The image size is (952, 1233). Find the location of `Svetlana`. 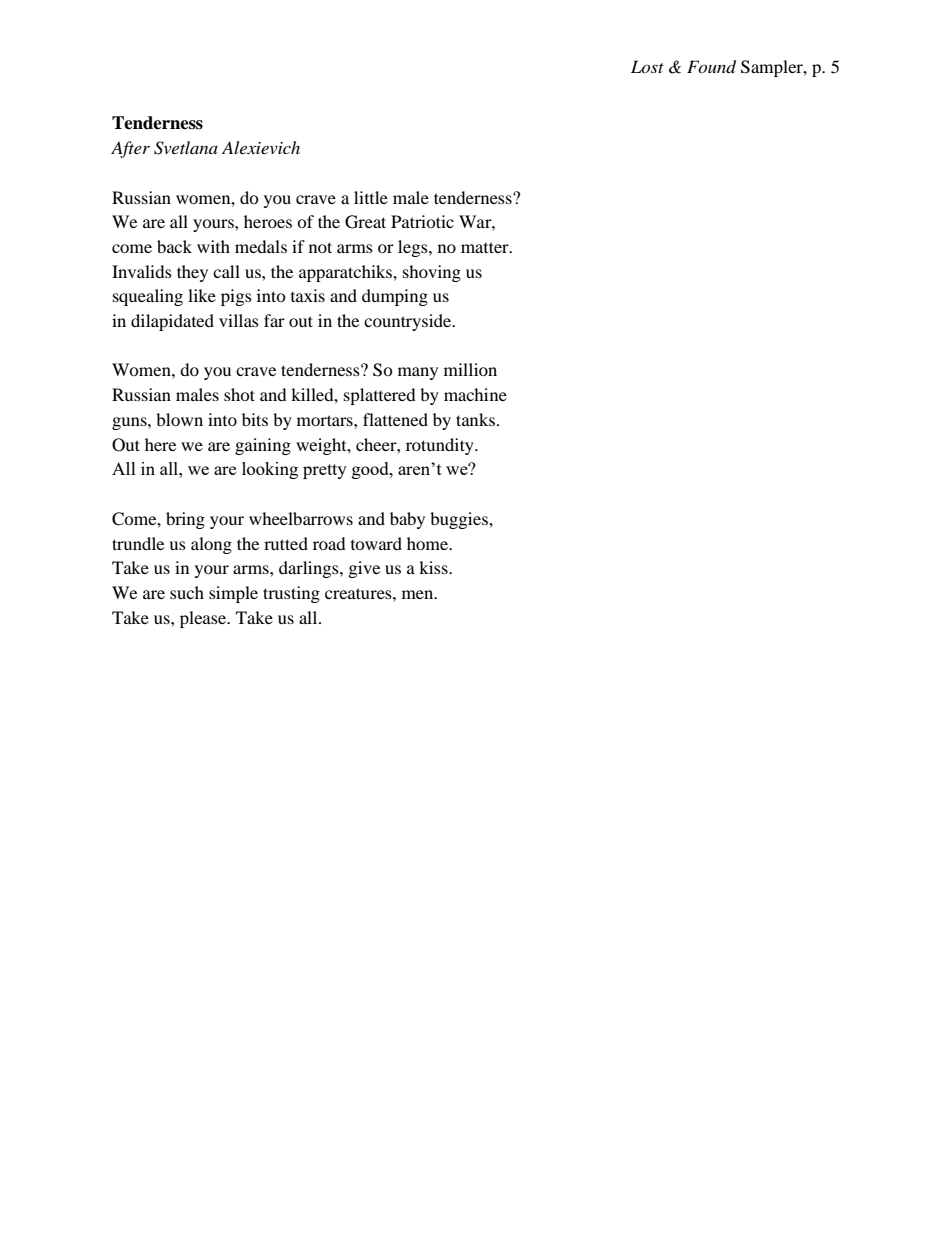

Svetlana is located at coordinates (186, 148).
